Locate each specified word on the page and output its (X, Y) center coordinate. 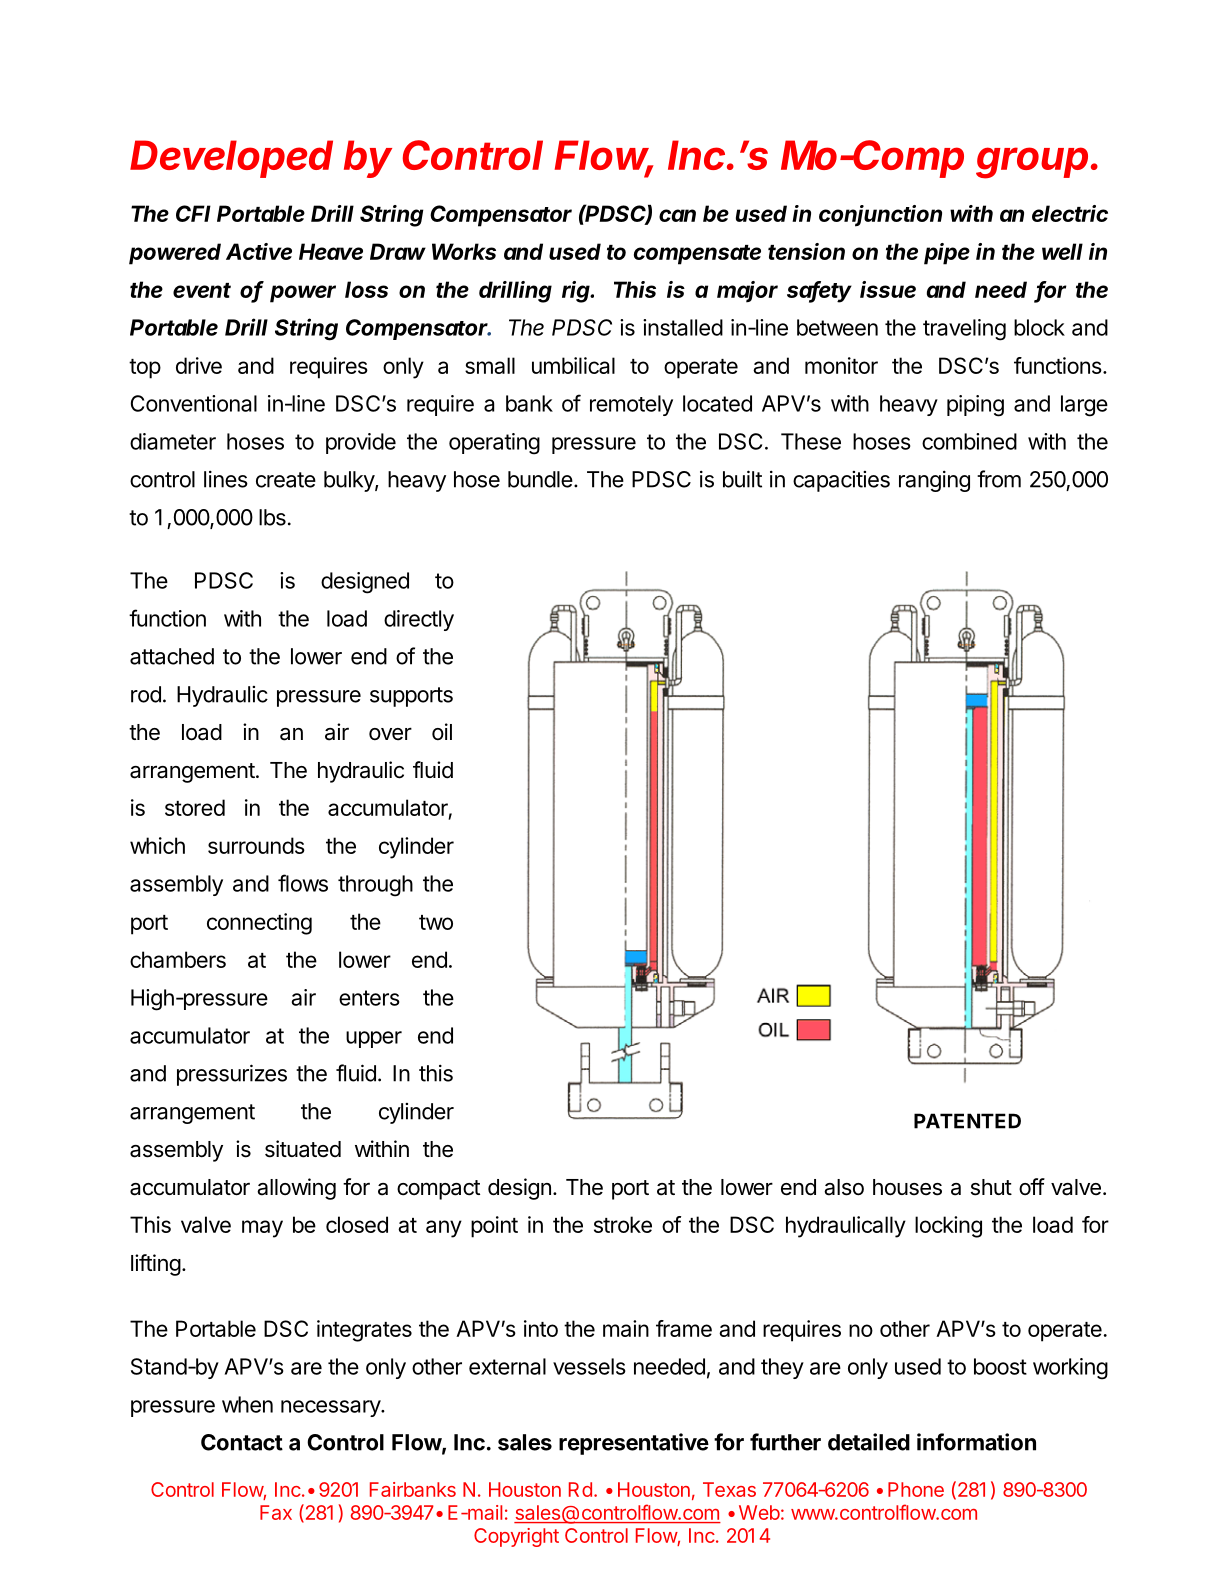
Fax (276, 1512)
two (436, 922)
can (677, 215)
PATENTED (967, 1121)
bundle (540, 479)
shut (991, 1187)
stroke (623, 1224)
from (999, 479)
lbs (272, 517)
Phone (916, 1489)
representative (634, 1444)
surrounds (256, 845)
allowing (296, 1189)
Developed (231, 159)
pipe (947, 254)
